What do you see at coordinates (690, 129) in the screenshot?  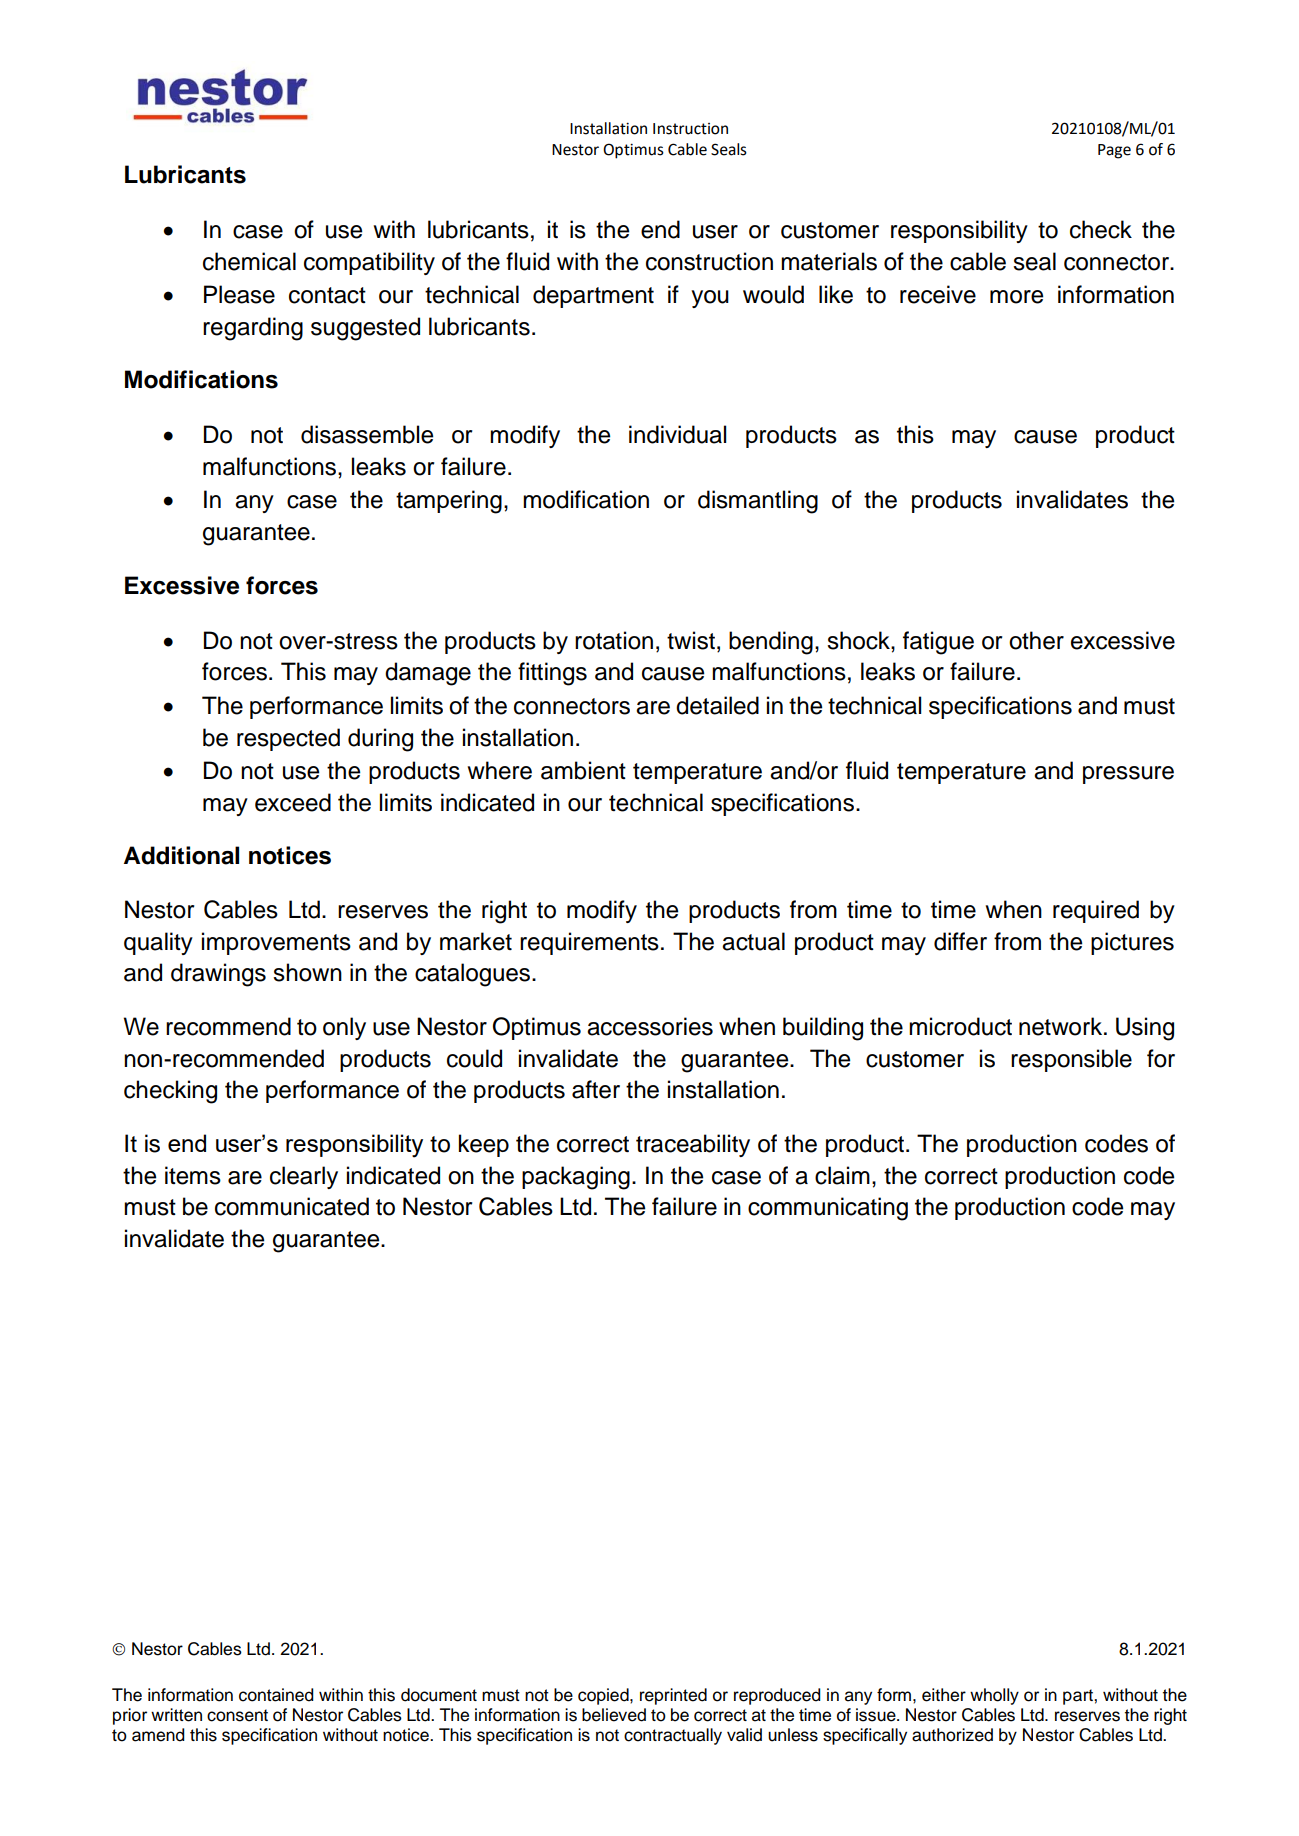 I see `Instruction` at bounding box center [690, 129].
